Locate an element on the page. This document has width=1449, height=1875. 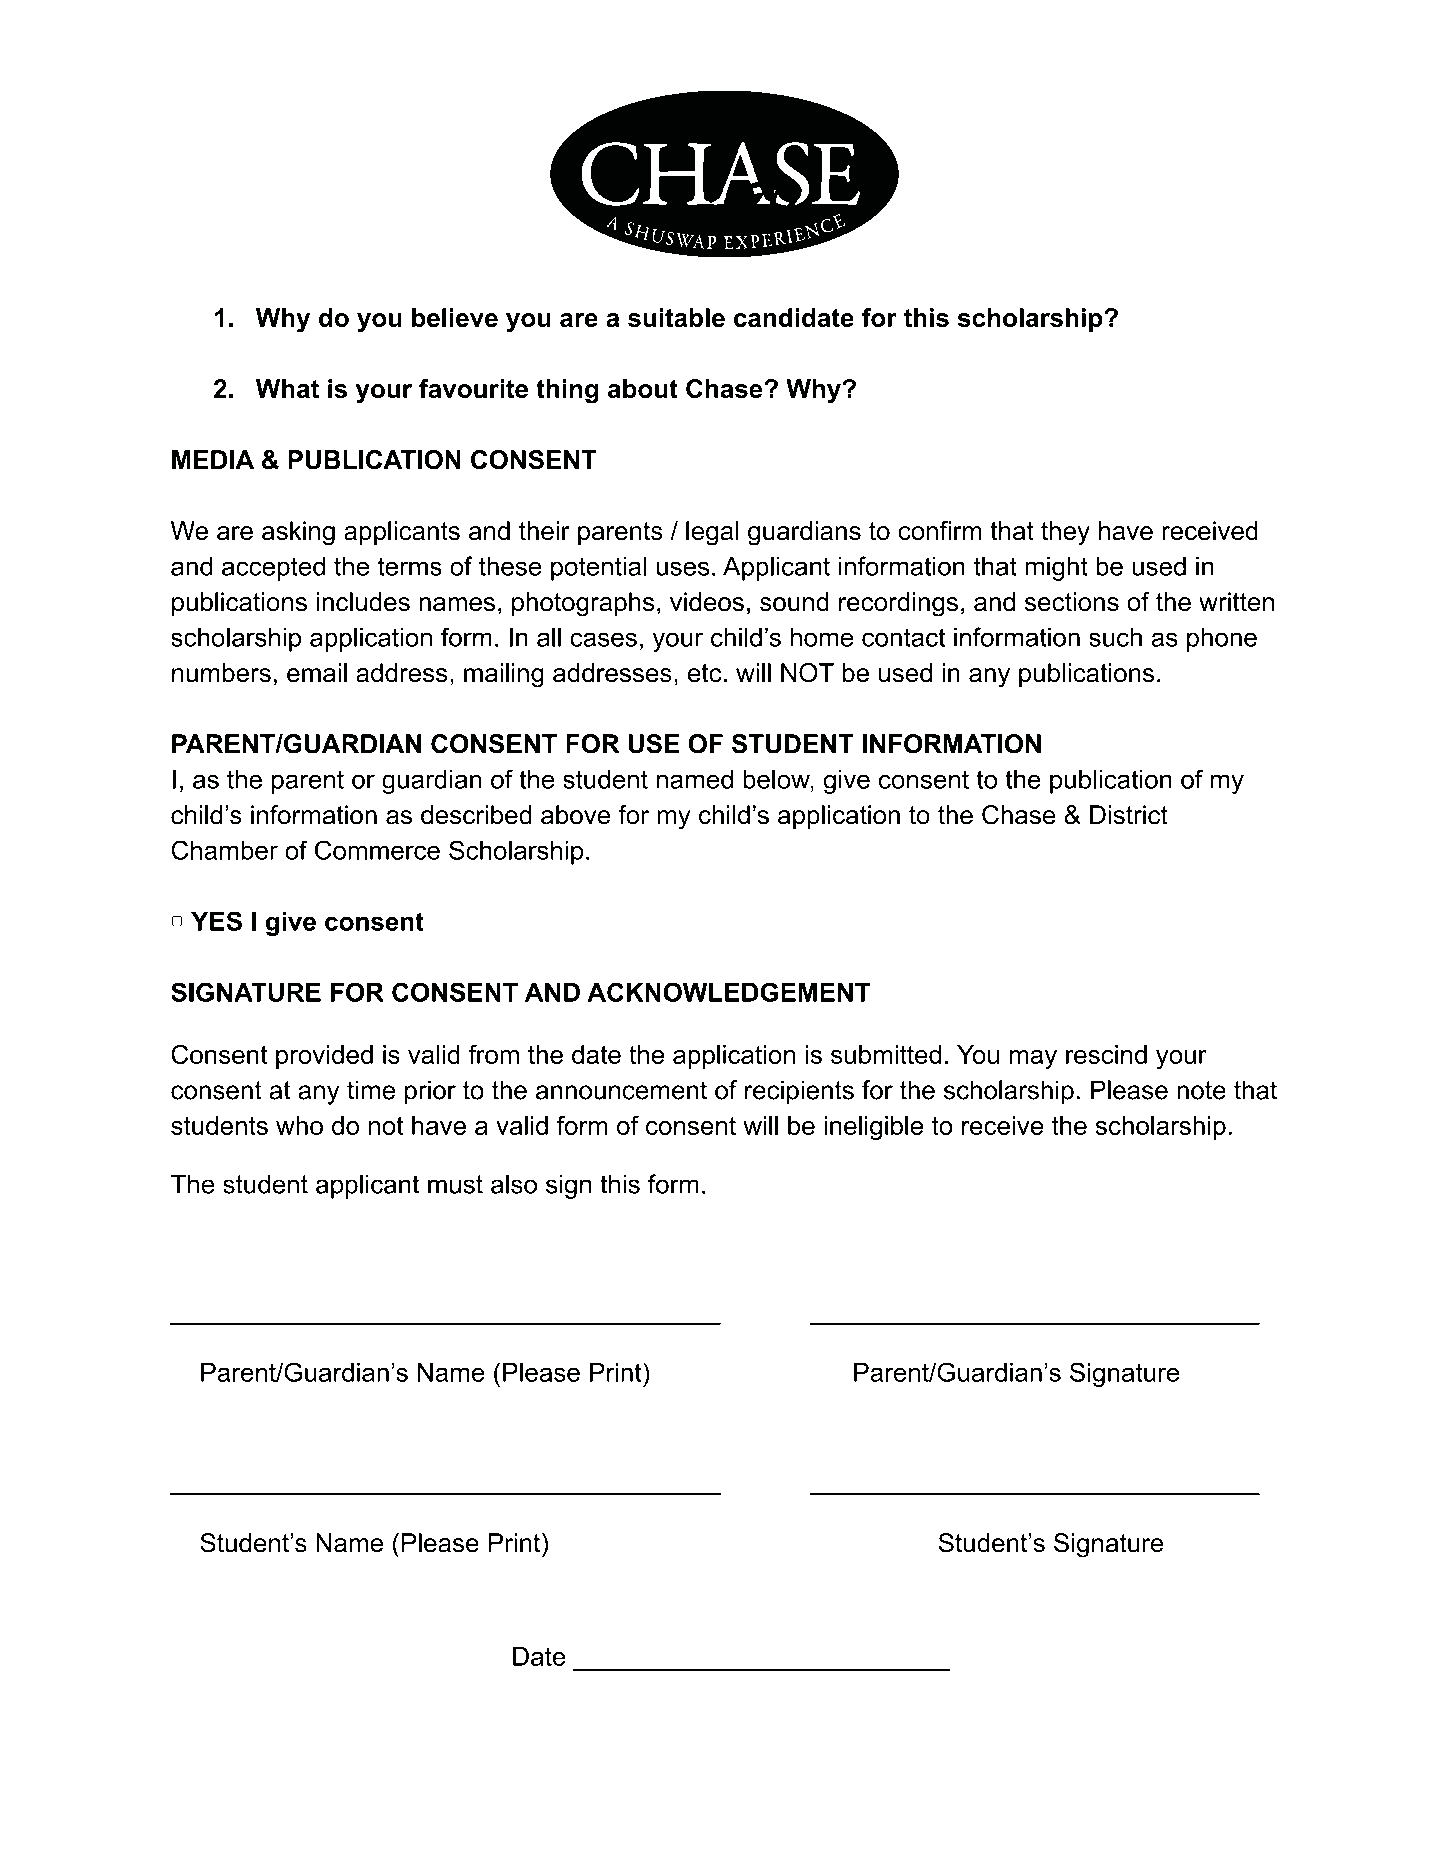
etc is located at coordinates (705, 673).
